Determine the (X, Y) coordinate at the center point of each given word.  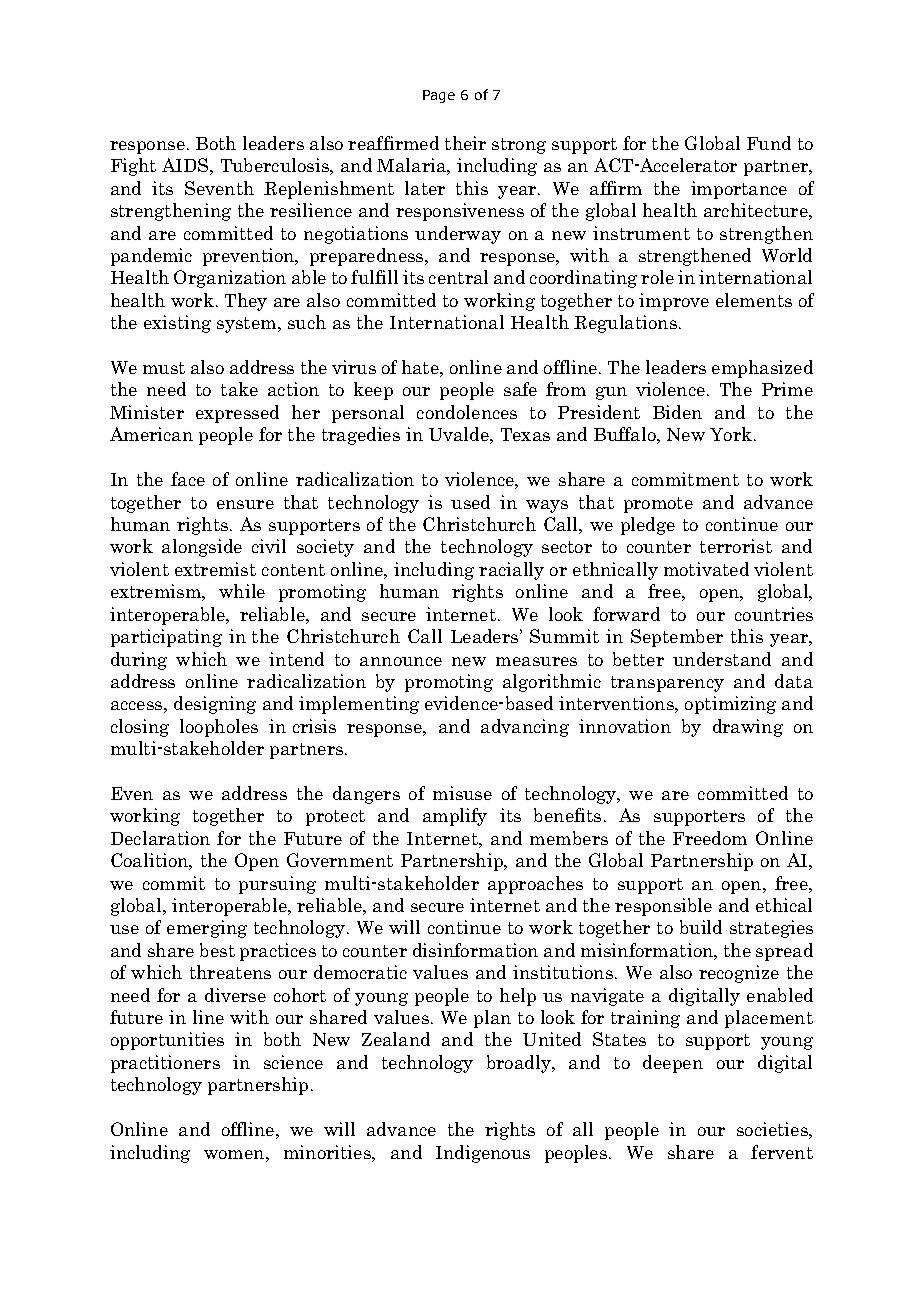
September (677, 638)
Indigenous (483, 1154)
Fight (133, 167)
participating (166, 638)
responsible (663, 907)
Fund (769, 143)
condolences (467, 412)
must (164, 368)
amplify (455, 817)
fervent (782, 1152)
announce (401, 661)
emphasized (762, 369)
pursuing (277, 885)
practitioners (165, 1064)
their (465, 143)
